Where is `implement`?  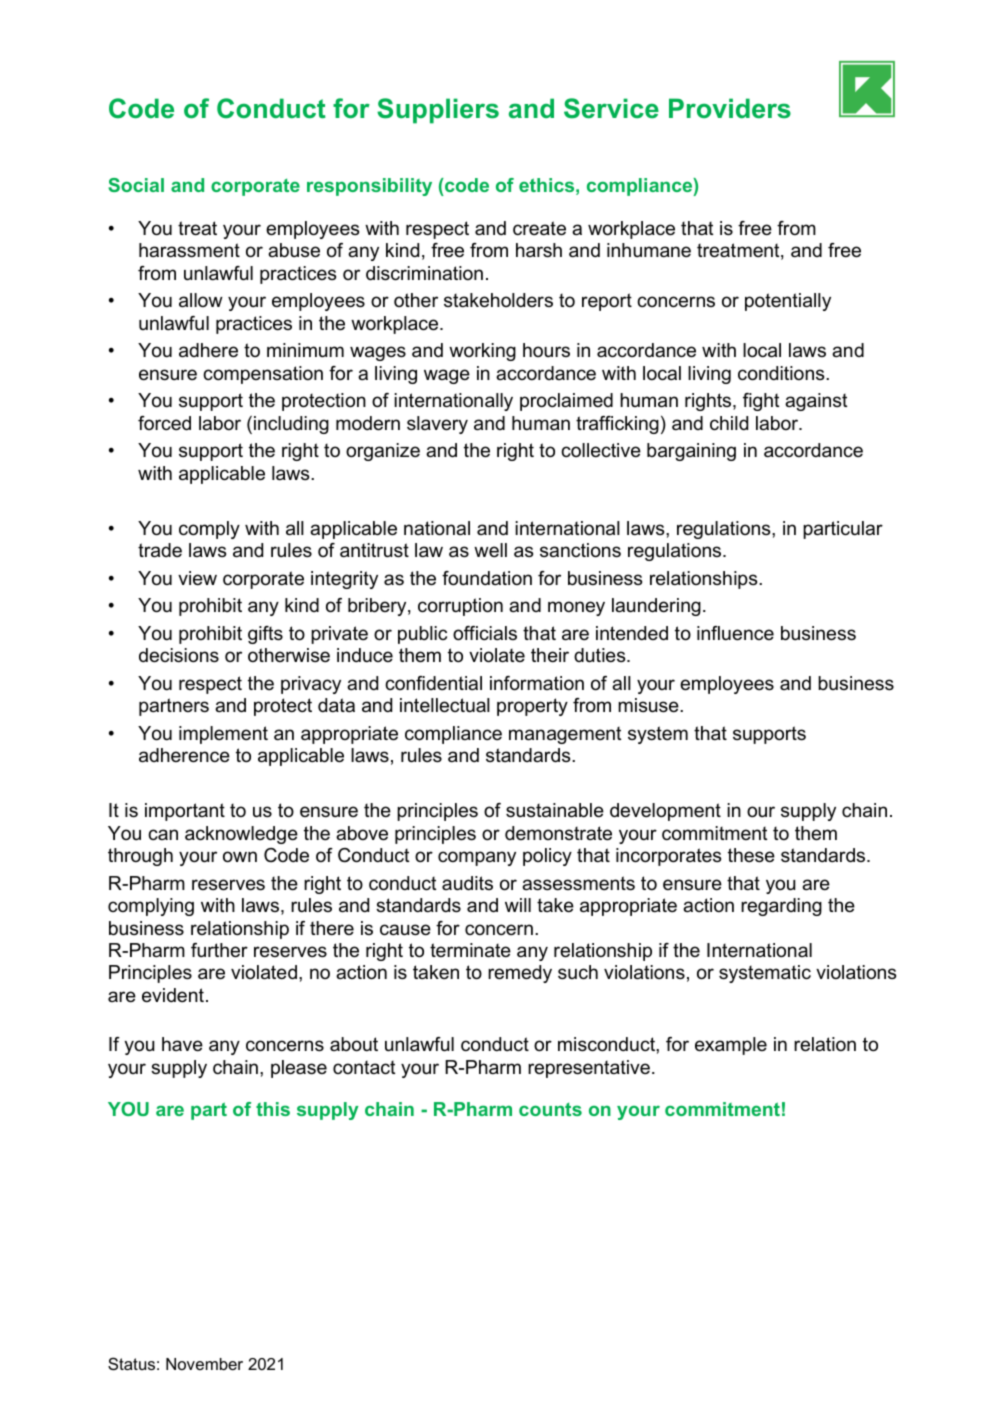 implement is located at coordinates (223, 735).
